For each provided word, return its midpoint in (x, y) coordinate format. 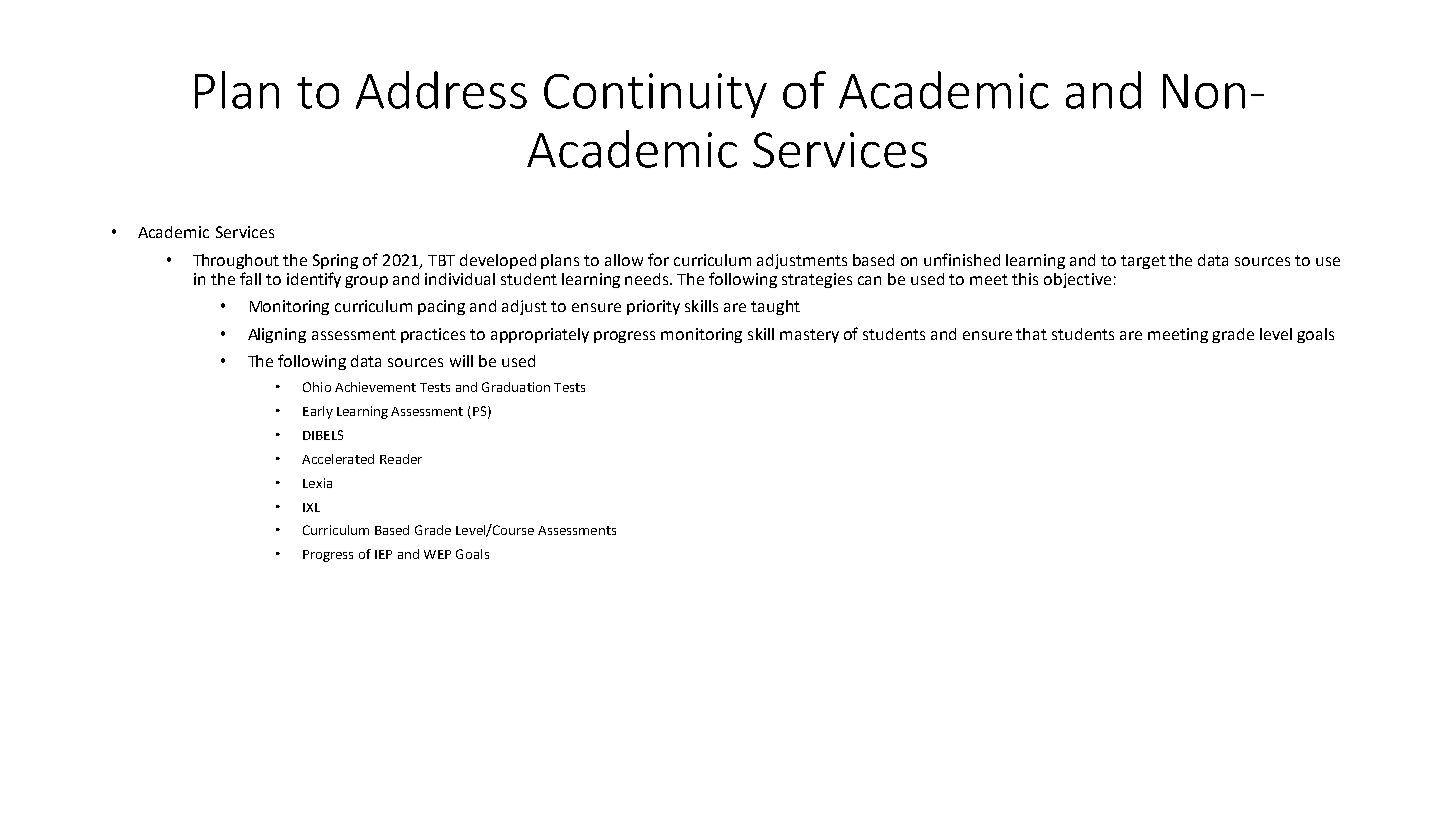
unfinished (962, 259)
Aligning (277, 335)
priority (653, 307)
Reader (401, 459)
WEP (437, 554)
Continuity (655, 95)
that (1031, 334)
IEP (383, 554)
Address (441, 90)
